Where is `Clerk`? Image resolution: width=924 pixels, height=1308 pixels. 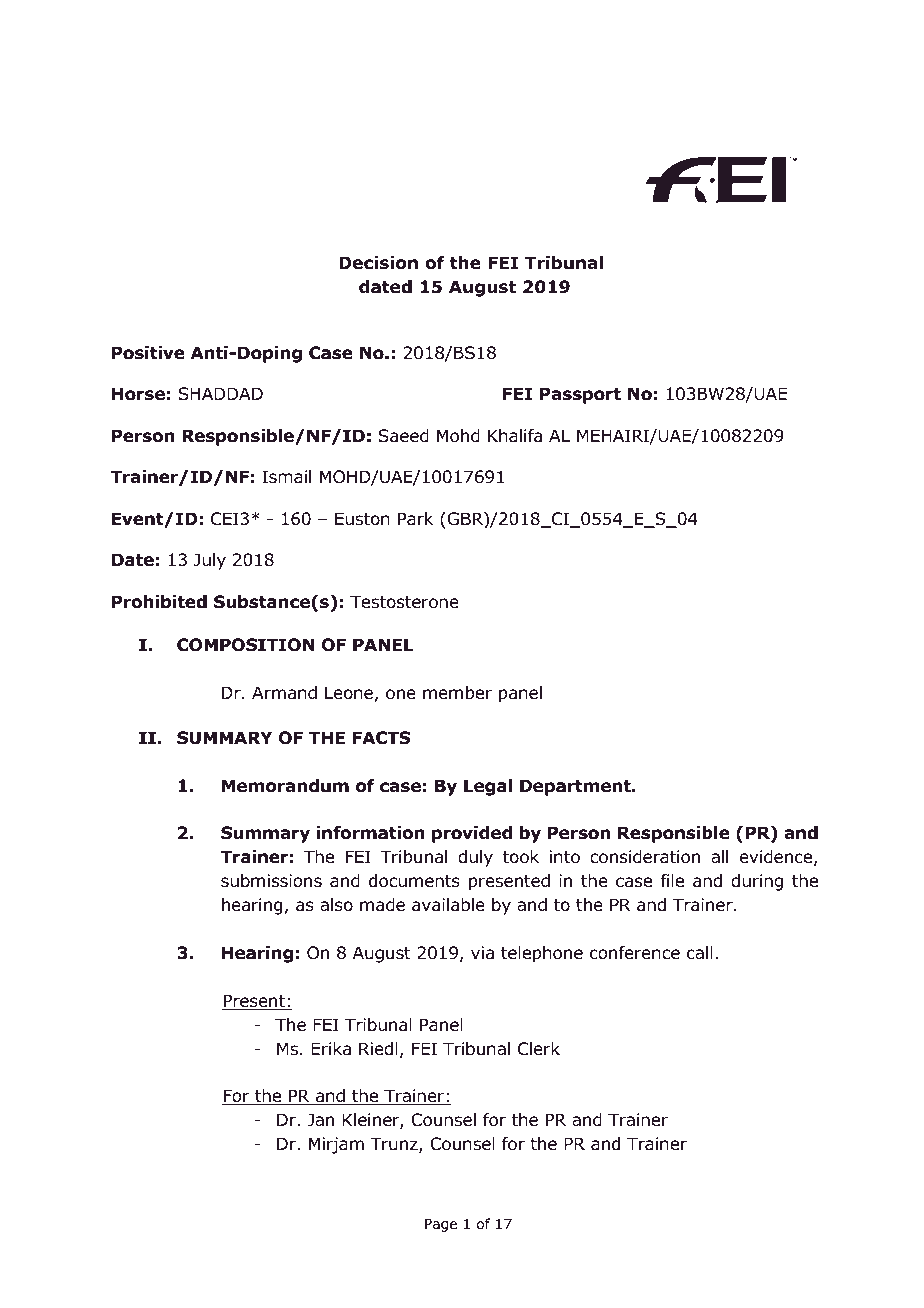 Clerk is located at coordinates (539, 1049).
